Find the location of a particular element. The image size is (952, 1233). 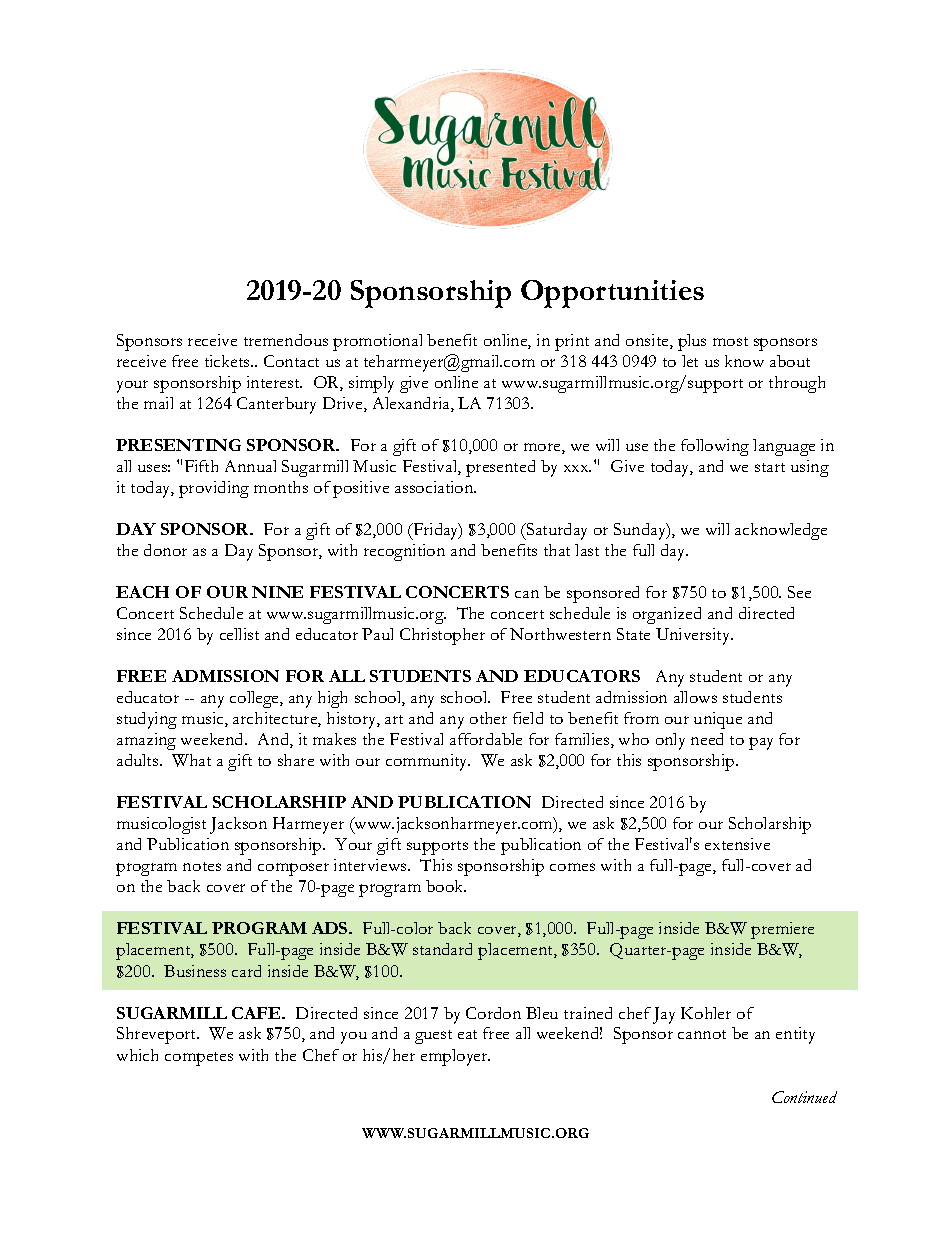

donor is located at coordinates (165, 550).
